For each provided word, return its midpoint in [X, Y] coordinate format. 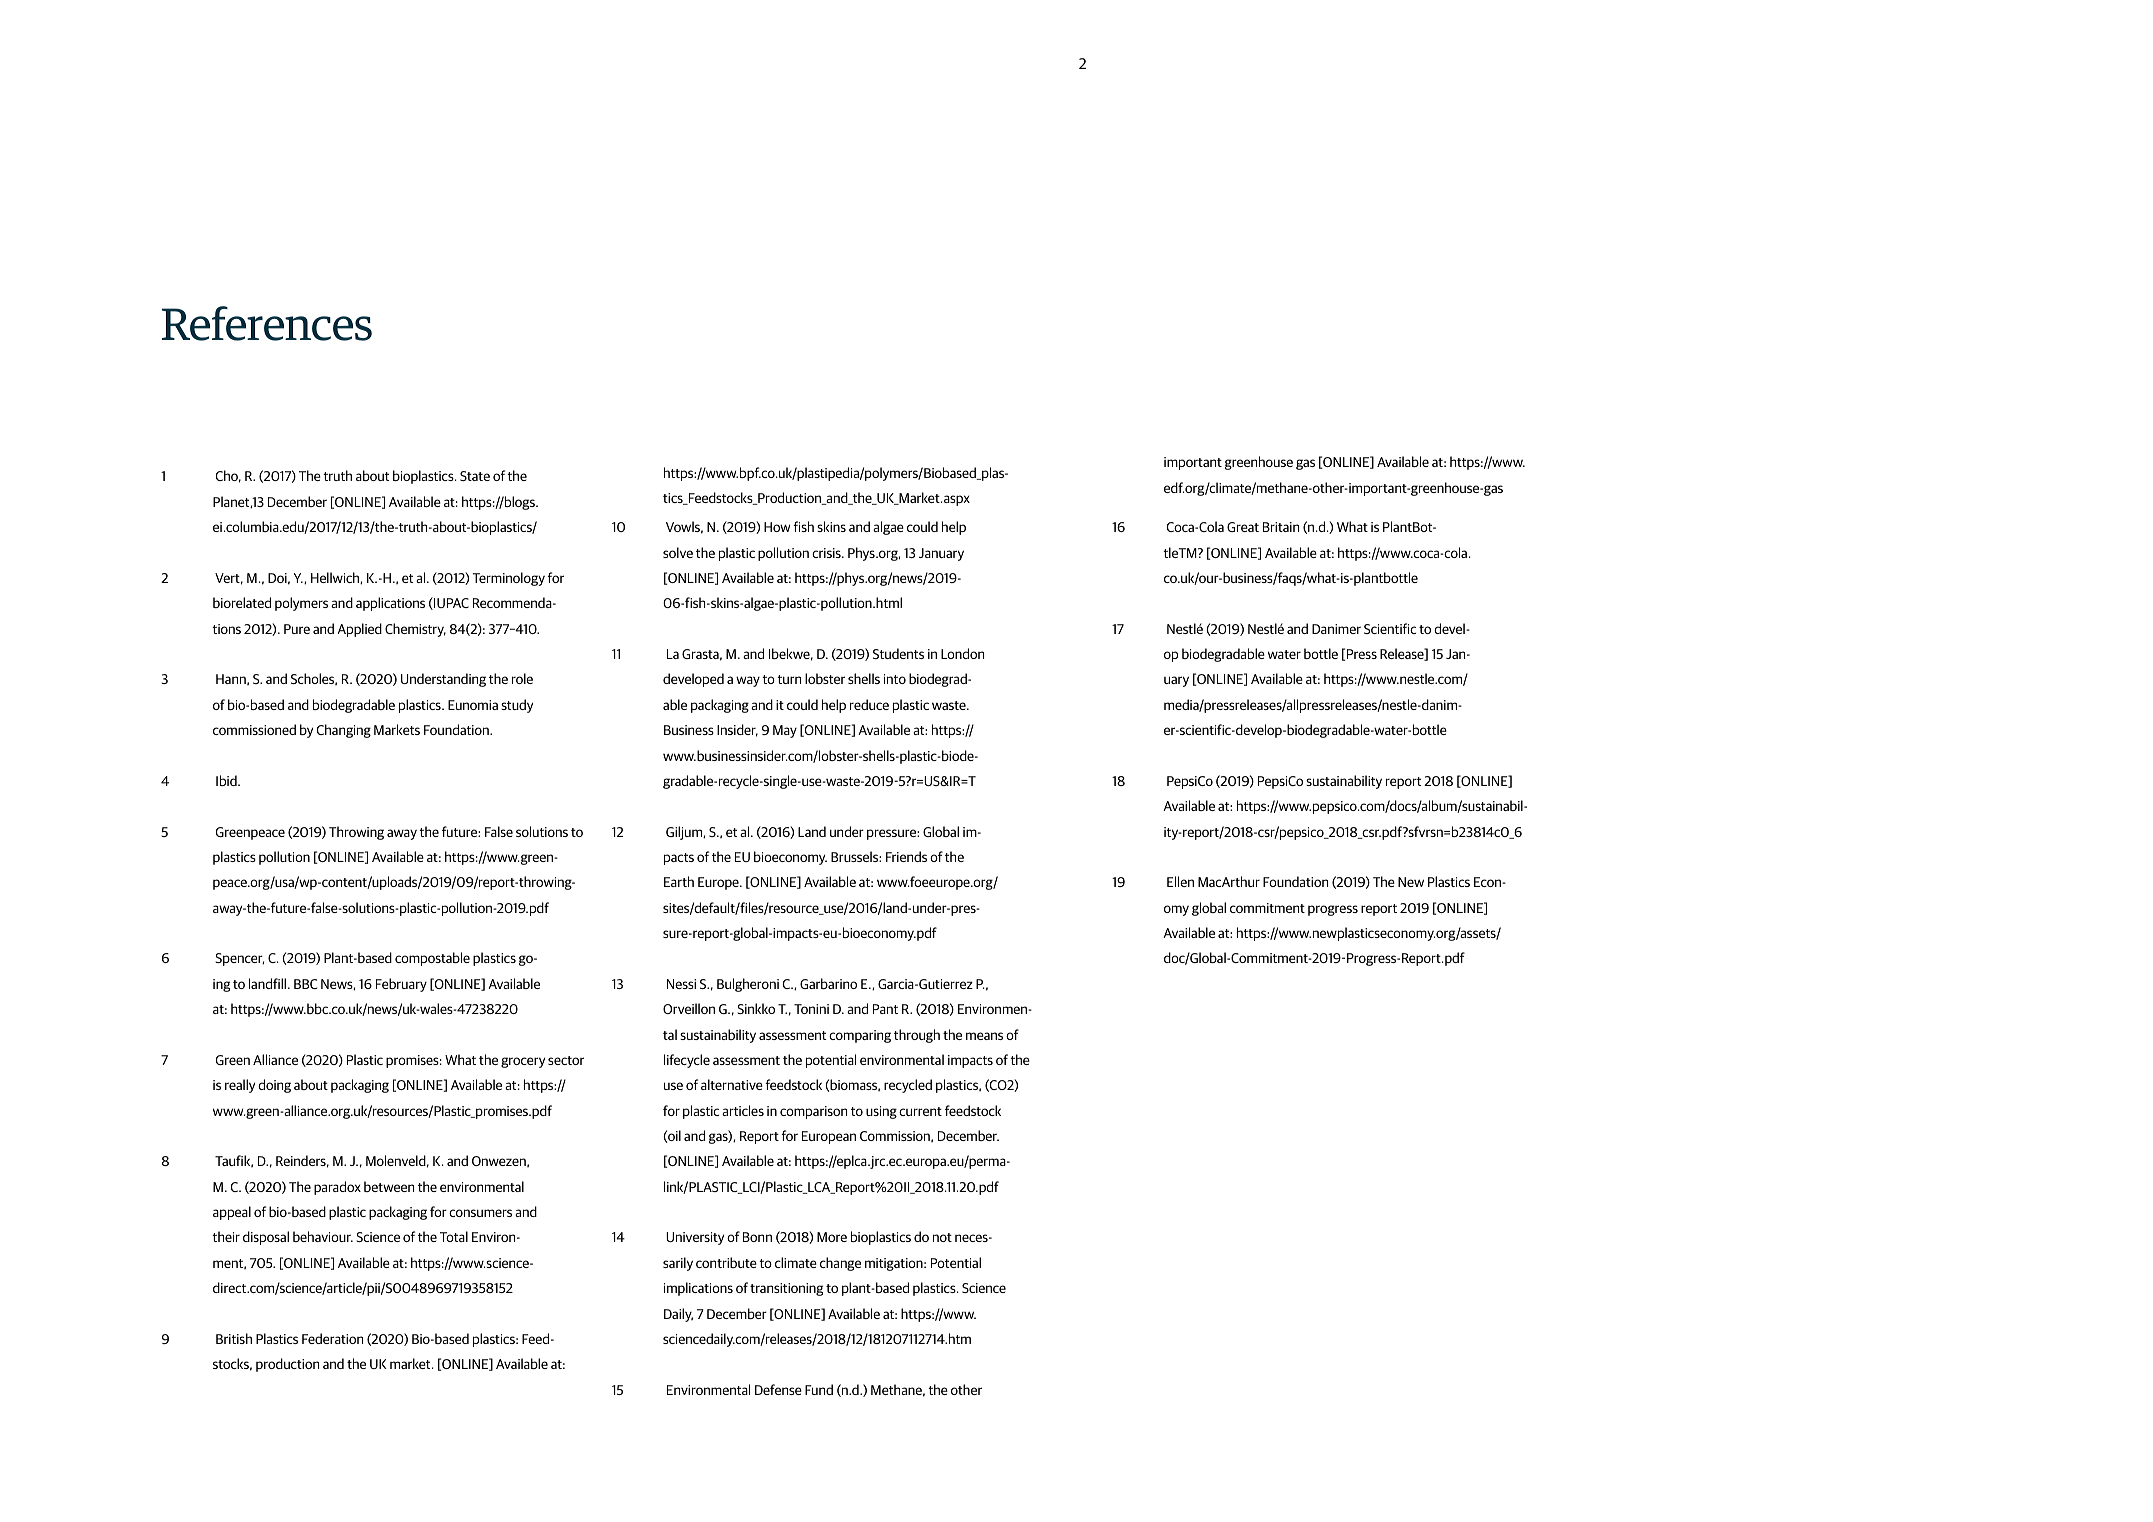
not [942, 1237]
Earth [679, 881]
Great [1243, 527]
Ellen [1180, 881]
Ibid [227, 780]
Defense [778, 1389]
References [267, 323]
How [777, 527]
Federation [332, 1338]
